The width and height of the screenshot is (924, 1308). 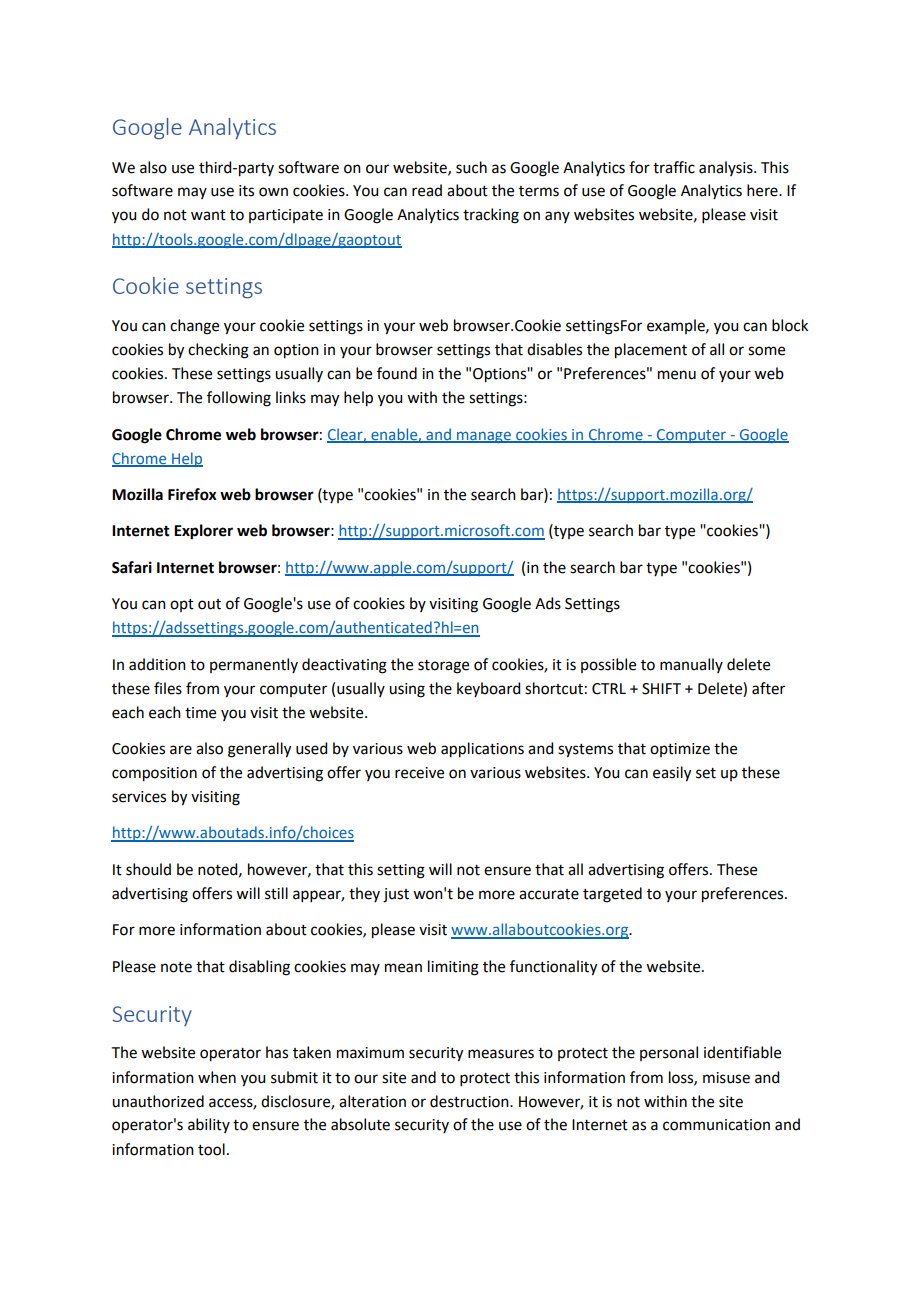 What do you see at coordinates (427, 190) in the screenshot?
I see `read` at bounding box center [427, 190].
